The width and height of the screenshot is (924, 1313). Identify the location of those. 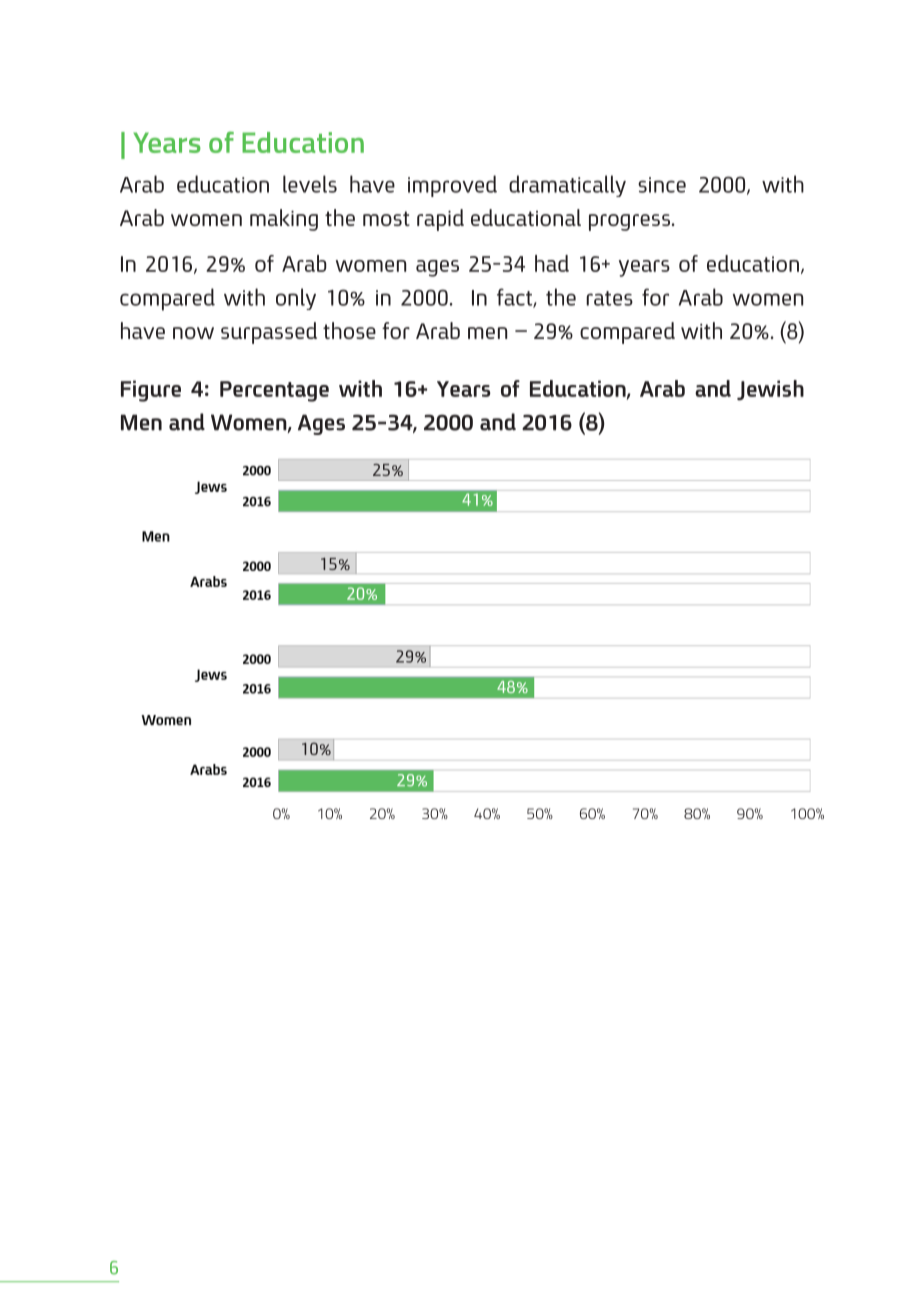
(349, 330).
